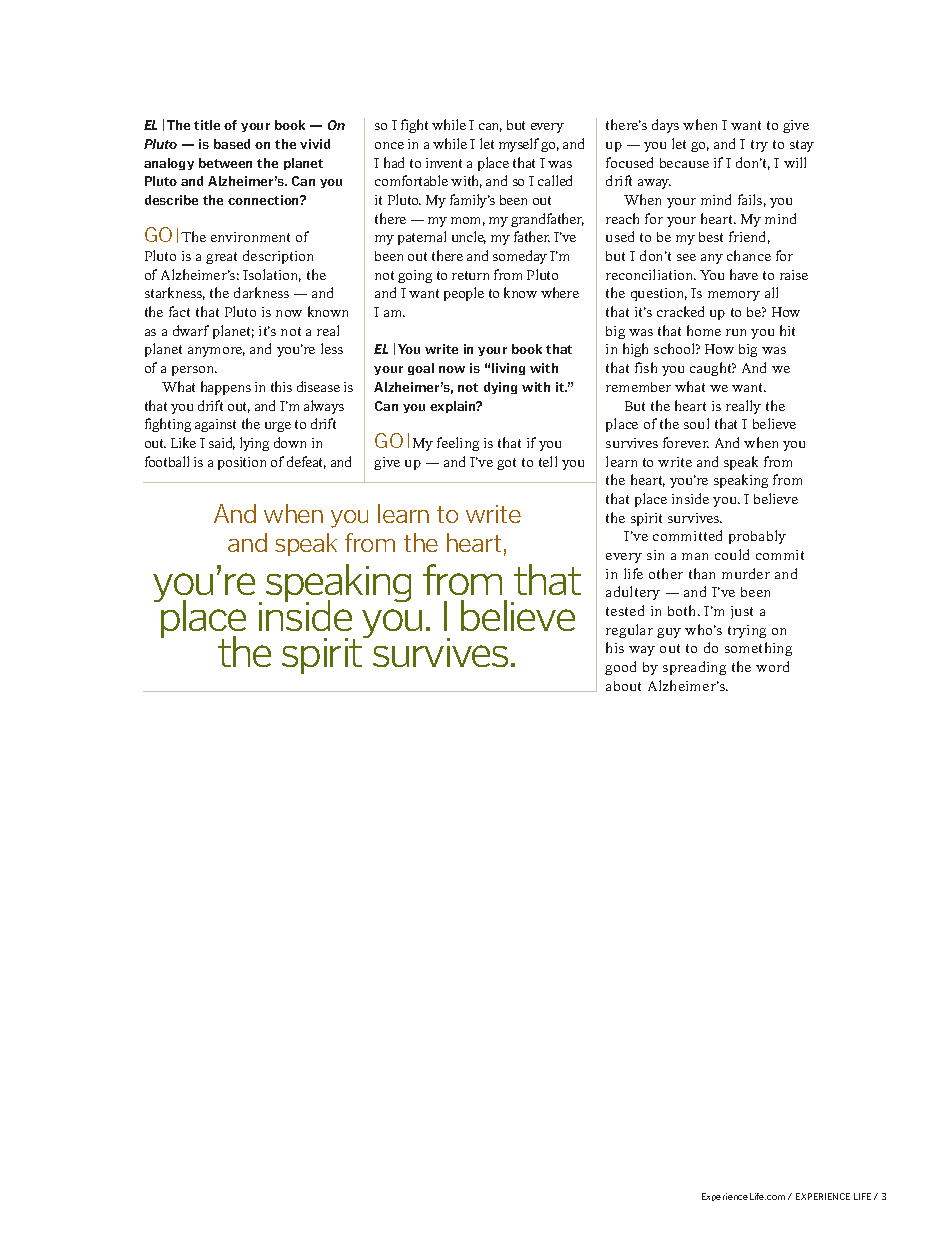 This document has height=1233, width=952. I want to click on because, so click(684, 163).
